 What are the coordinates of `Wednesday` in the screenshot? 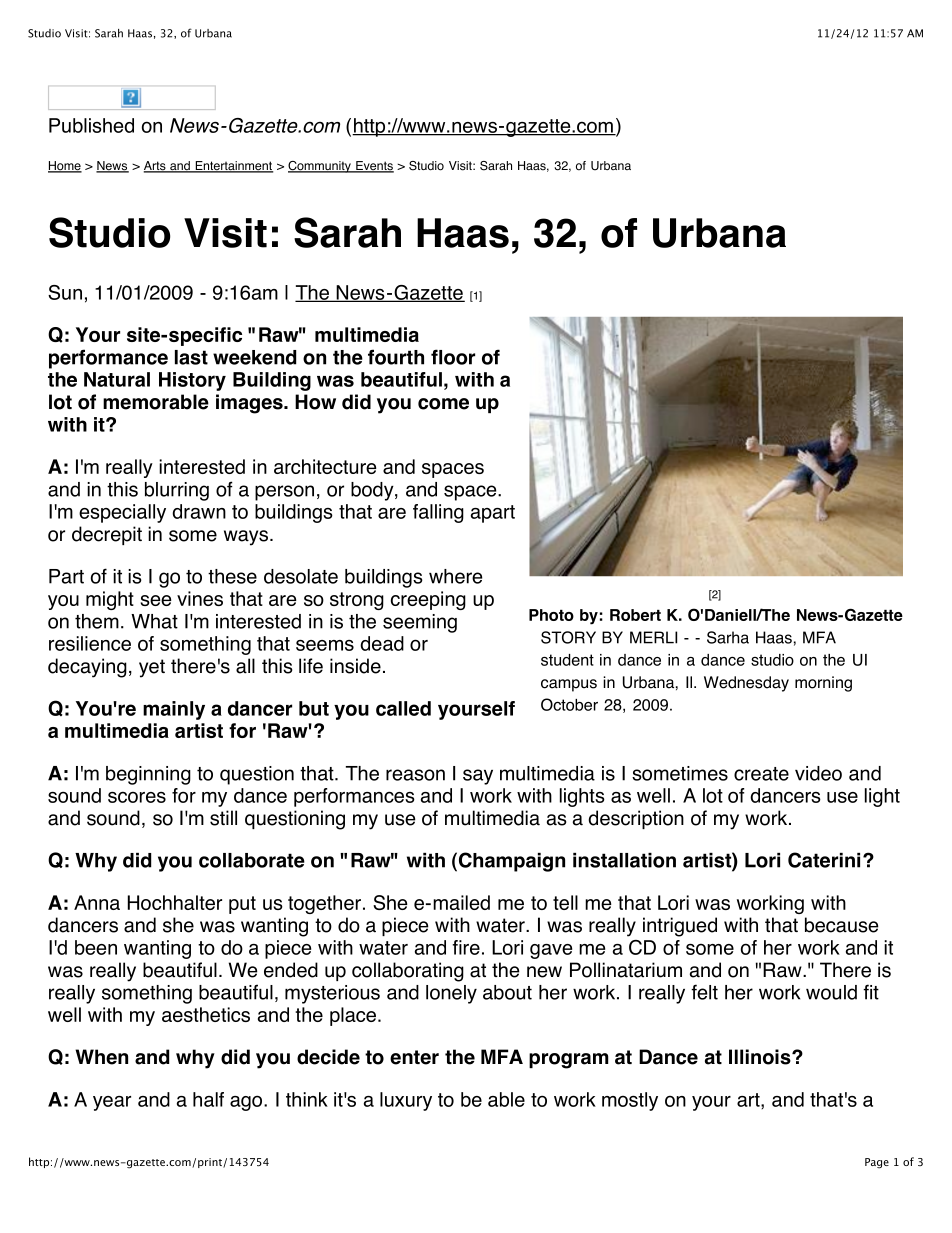 It's located at (746, 684).
